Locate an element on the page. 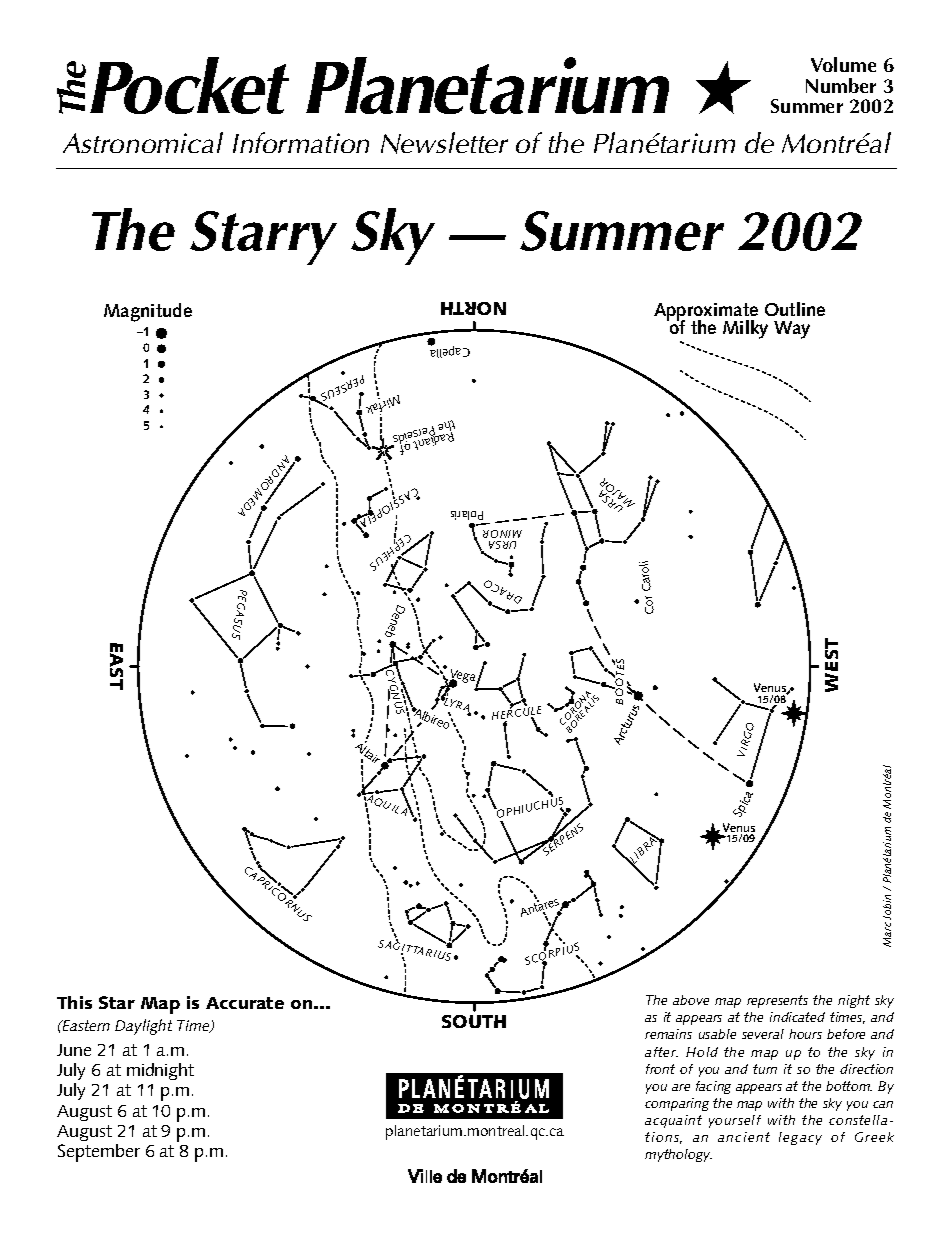  September is located at coordinates (99, 1153).
